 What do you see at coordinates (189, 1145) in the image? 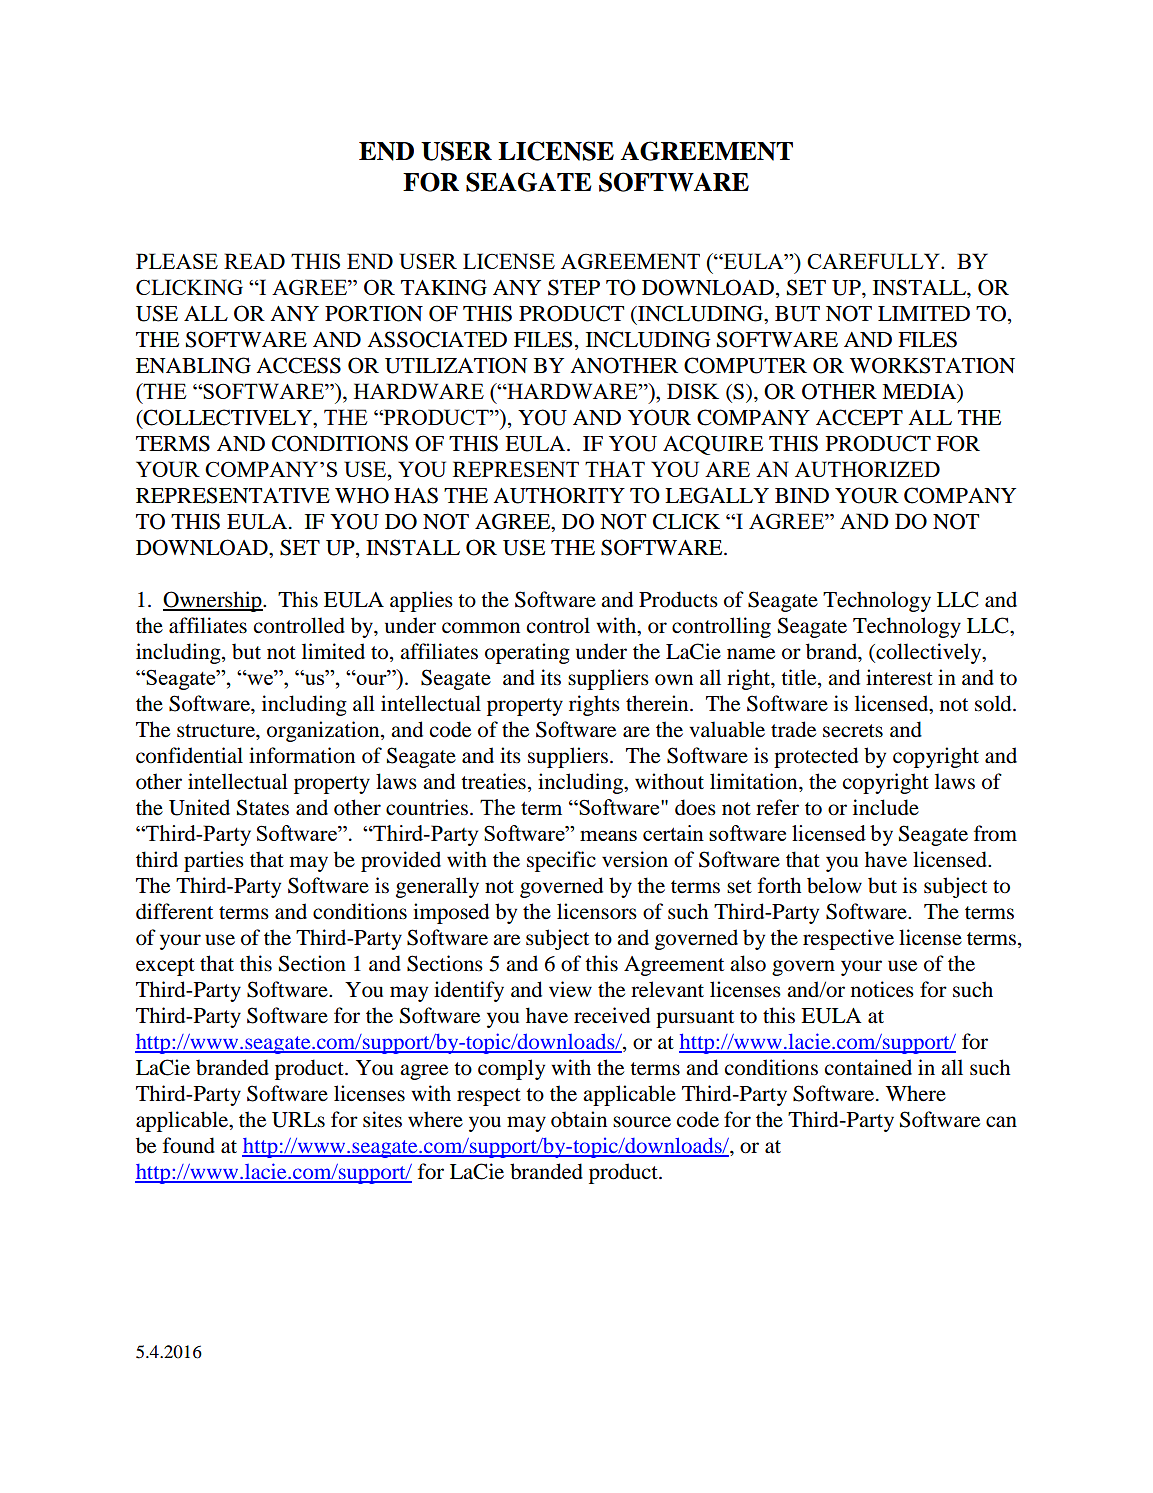
I see `found` at bounding box center [189, 1145].
